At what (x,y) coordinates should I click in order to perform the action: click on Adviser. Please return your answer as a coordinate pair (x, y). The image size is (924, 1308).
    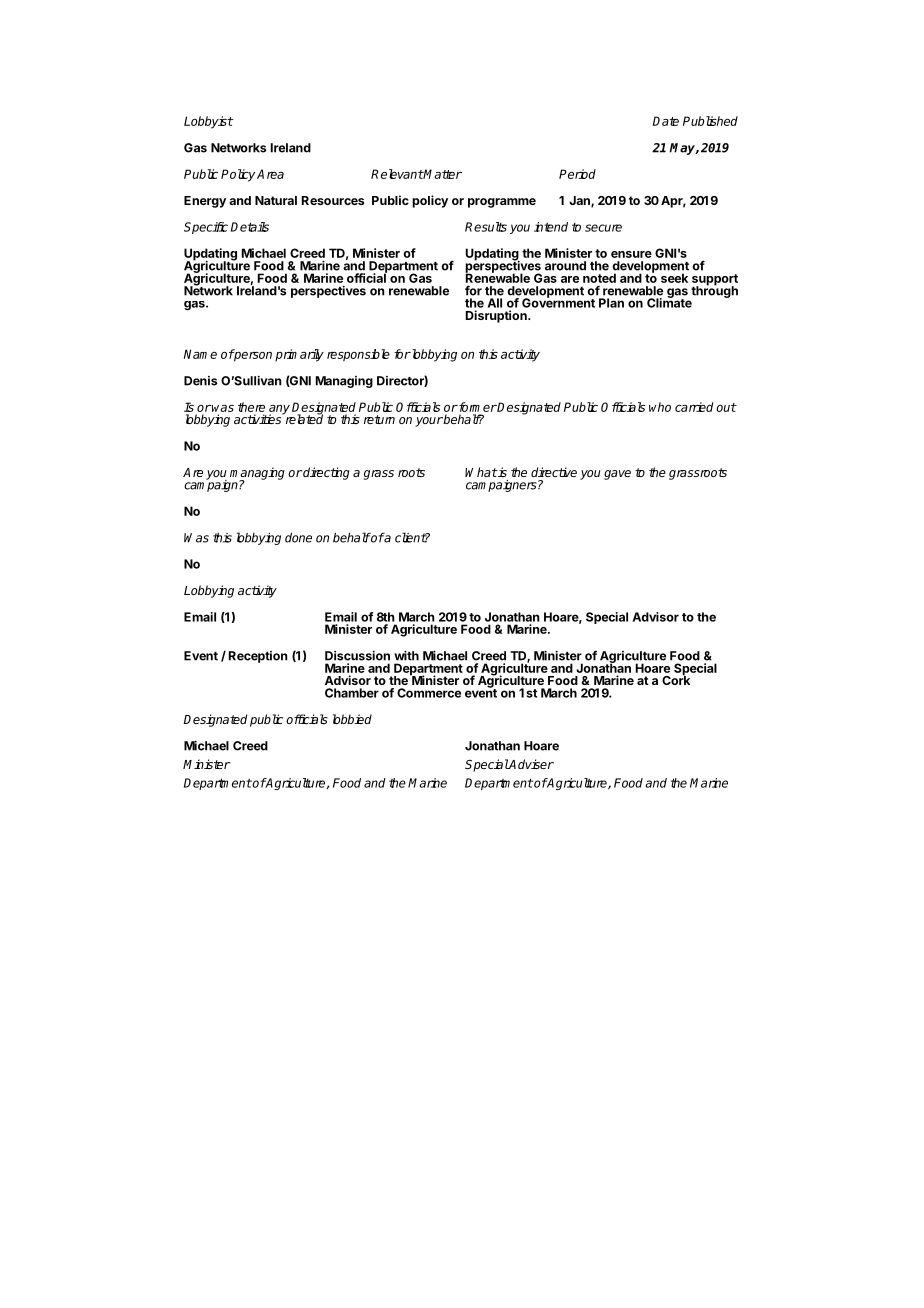
    Looking at the image, I should click on (531, 764).
